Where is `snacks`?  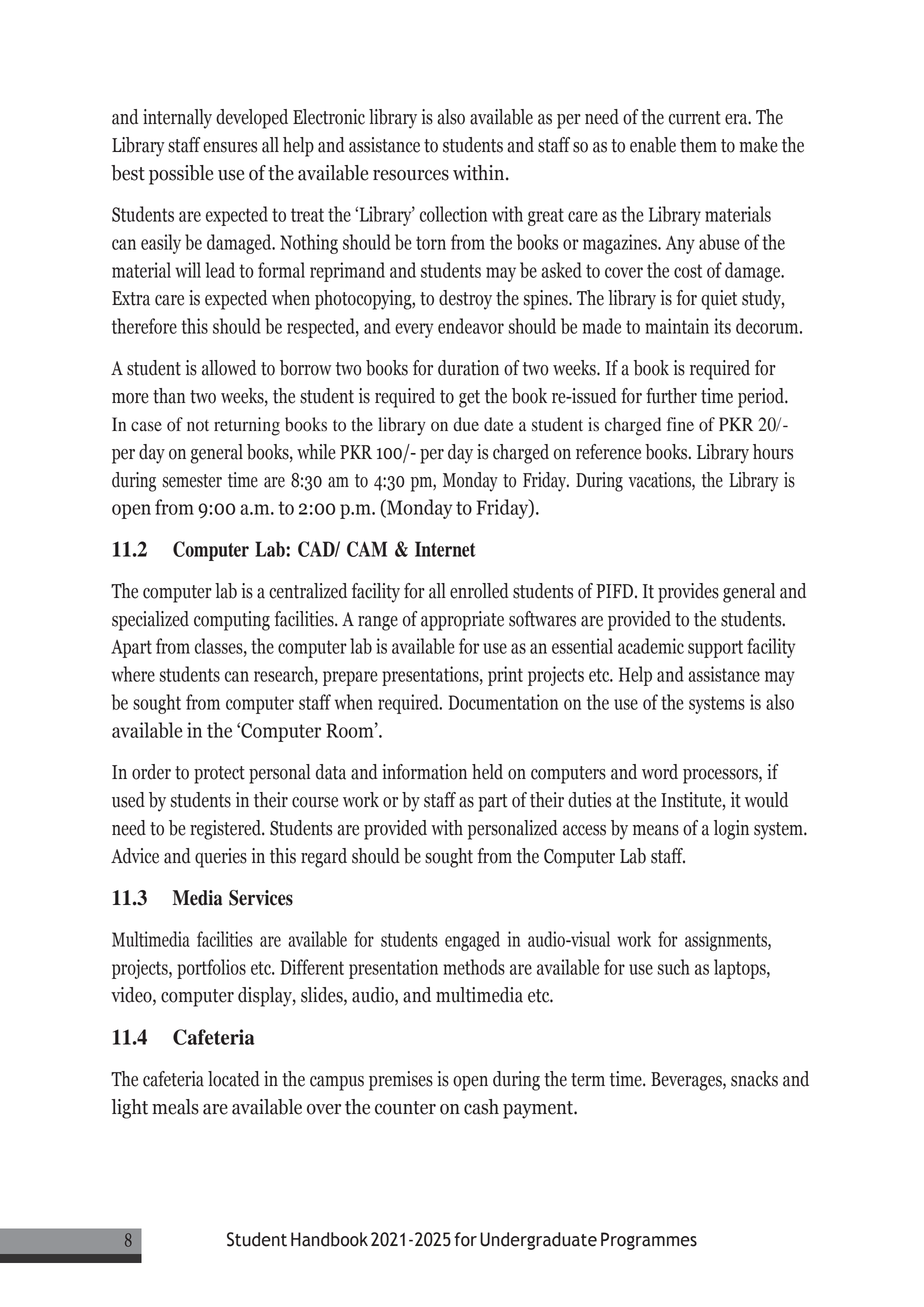
snacks is located at coordinates (754, 1079).
